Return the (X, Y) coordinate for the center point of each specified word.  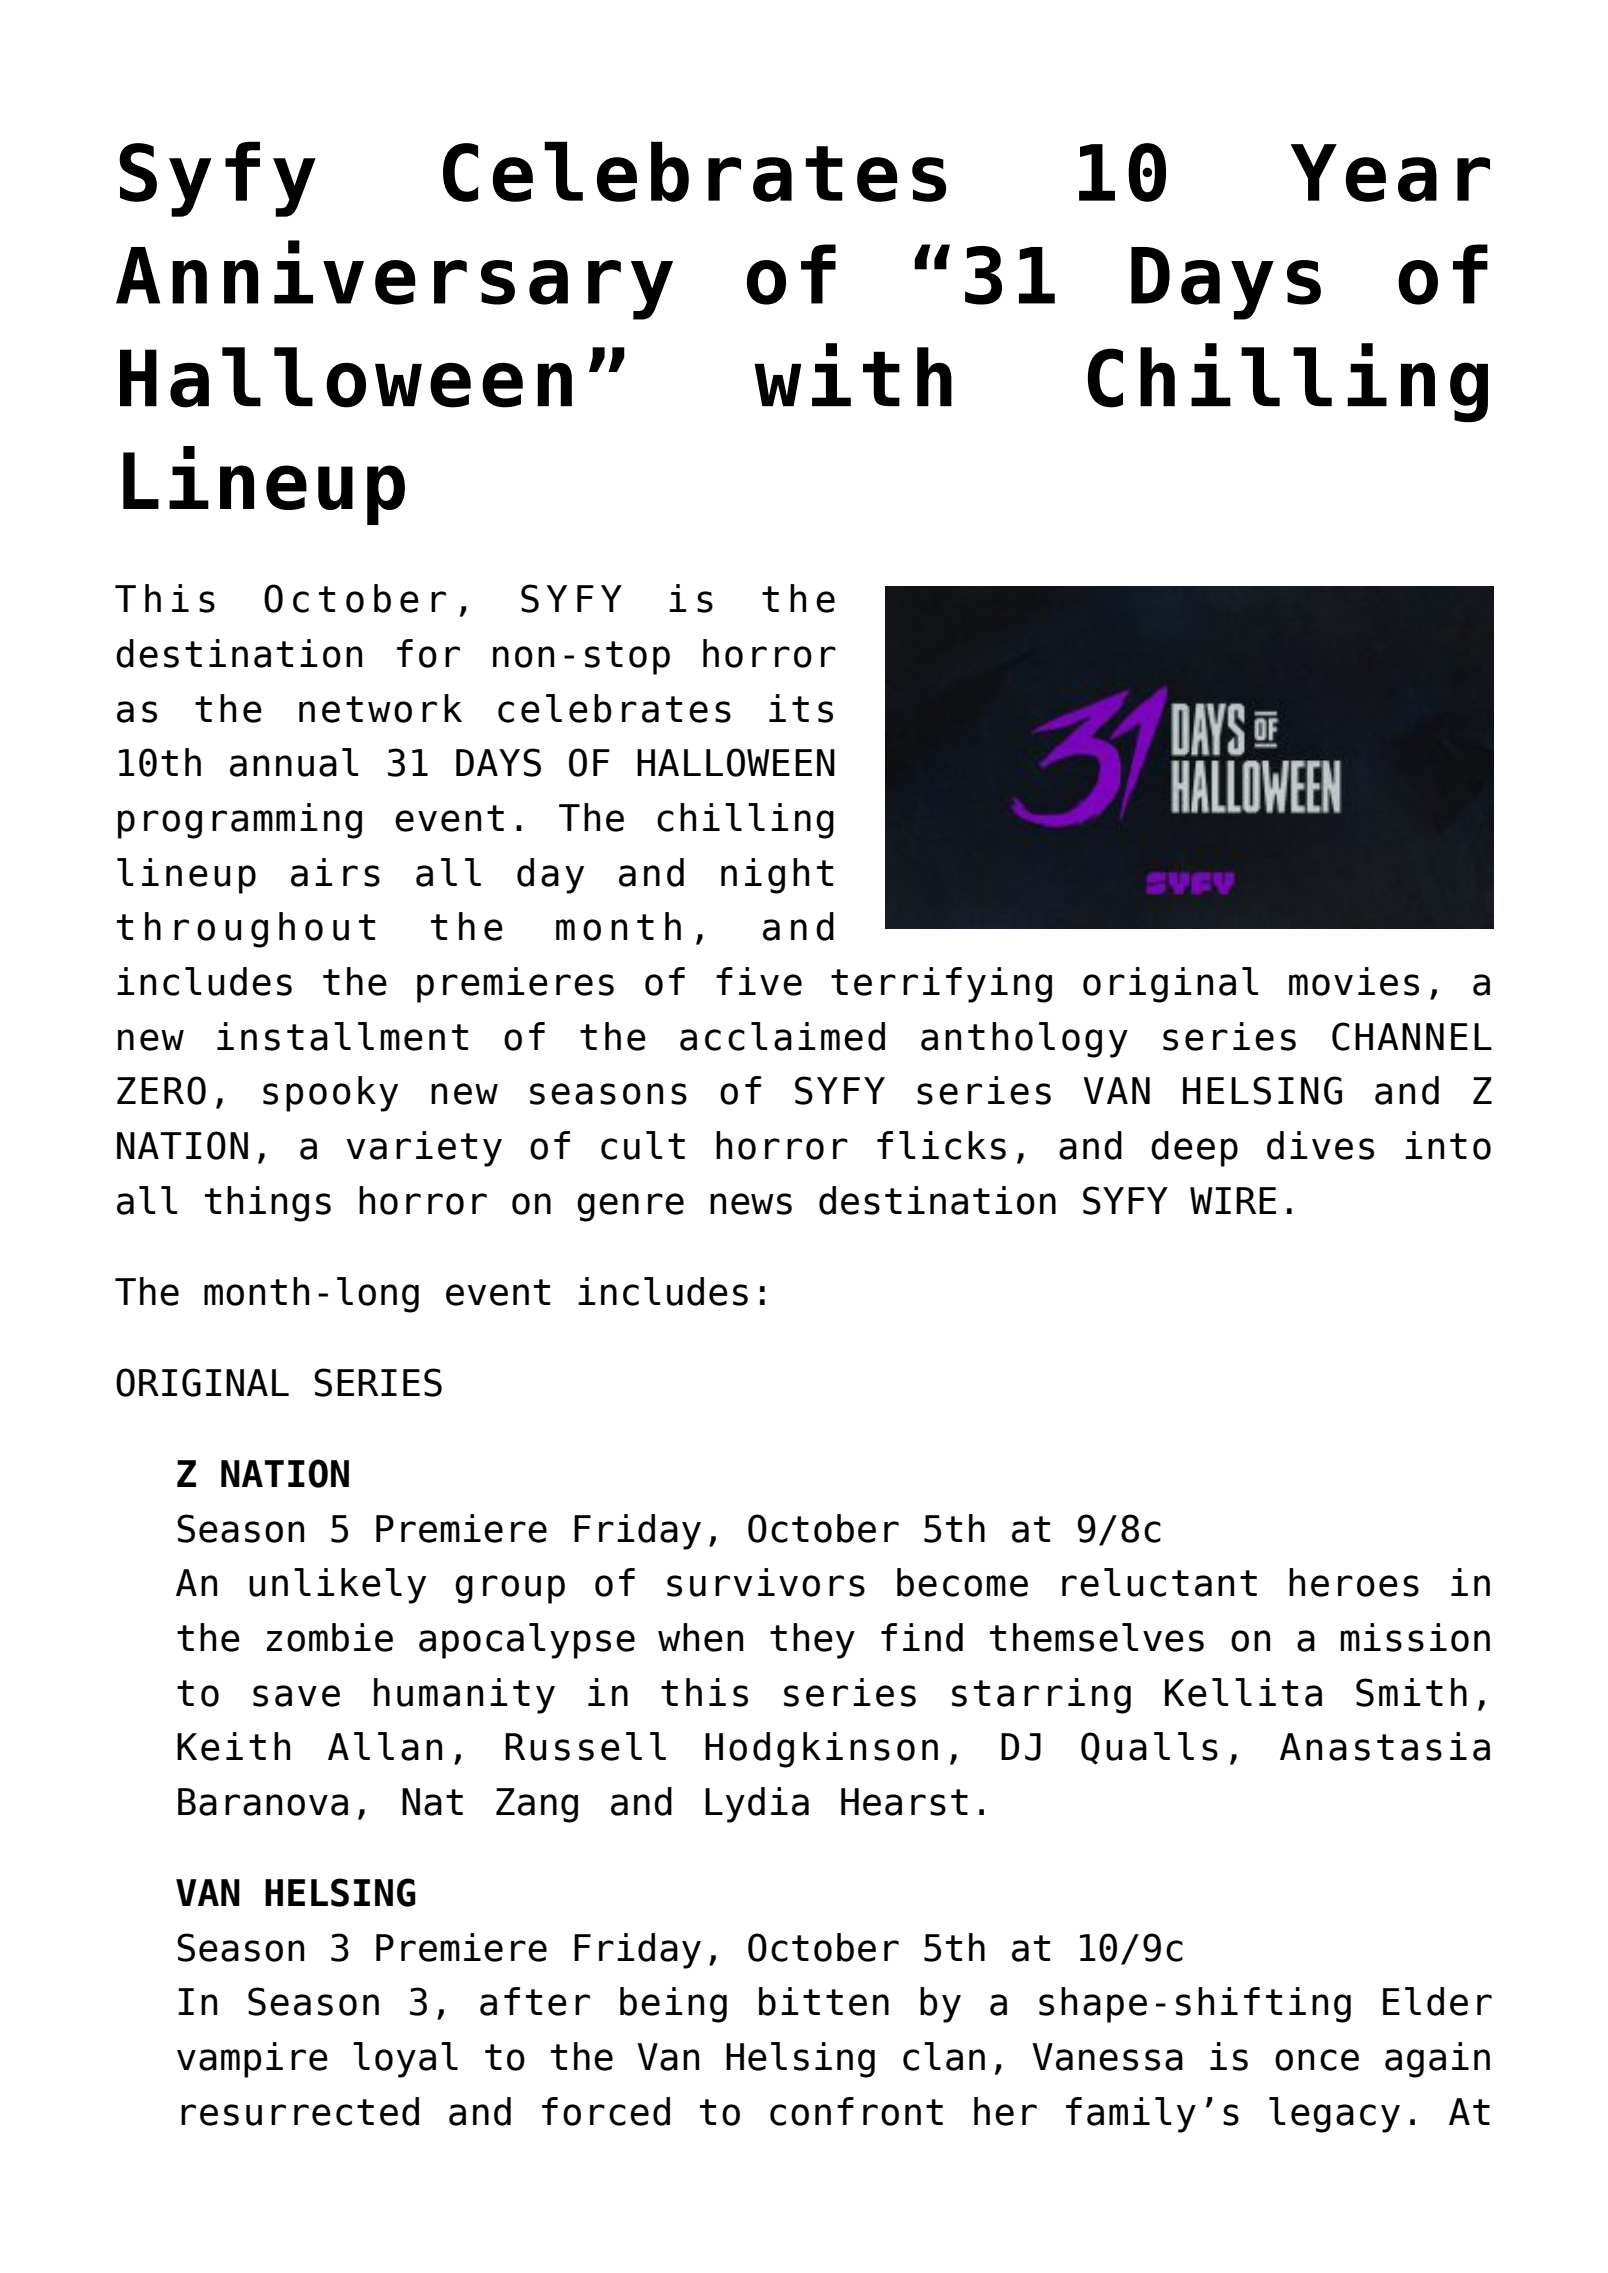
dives (1320, 1145)
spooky (330, 1094)
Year (1390, 173)
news (751, 1204)
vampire (252, 2060)
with (853, 374)
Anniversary (394, 280)
